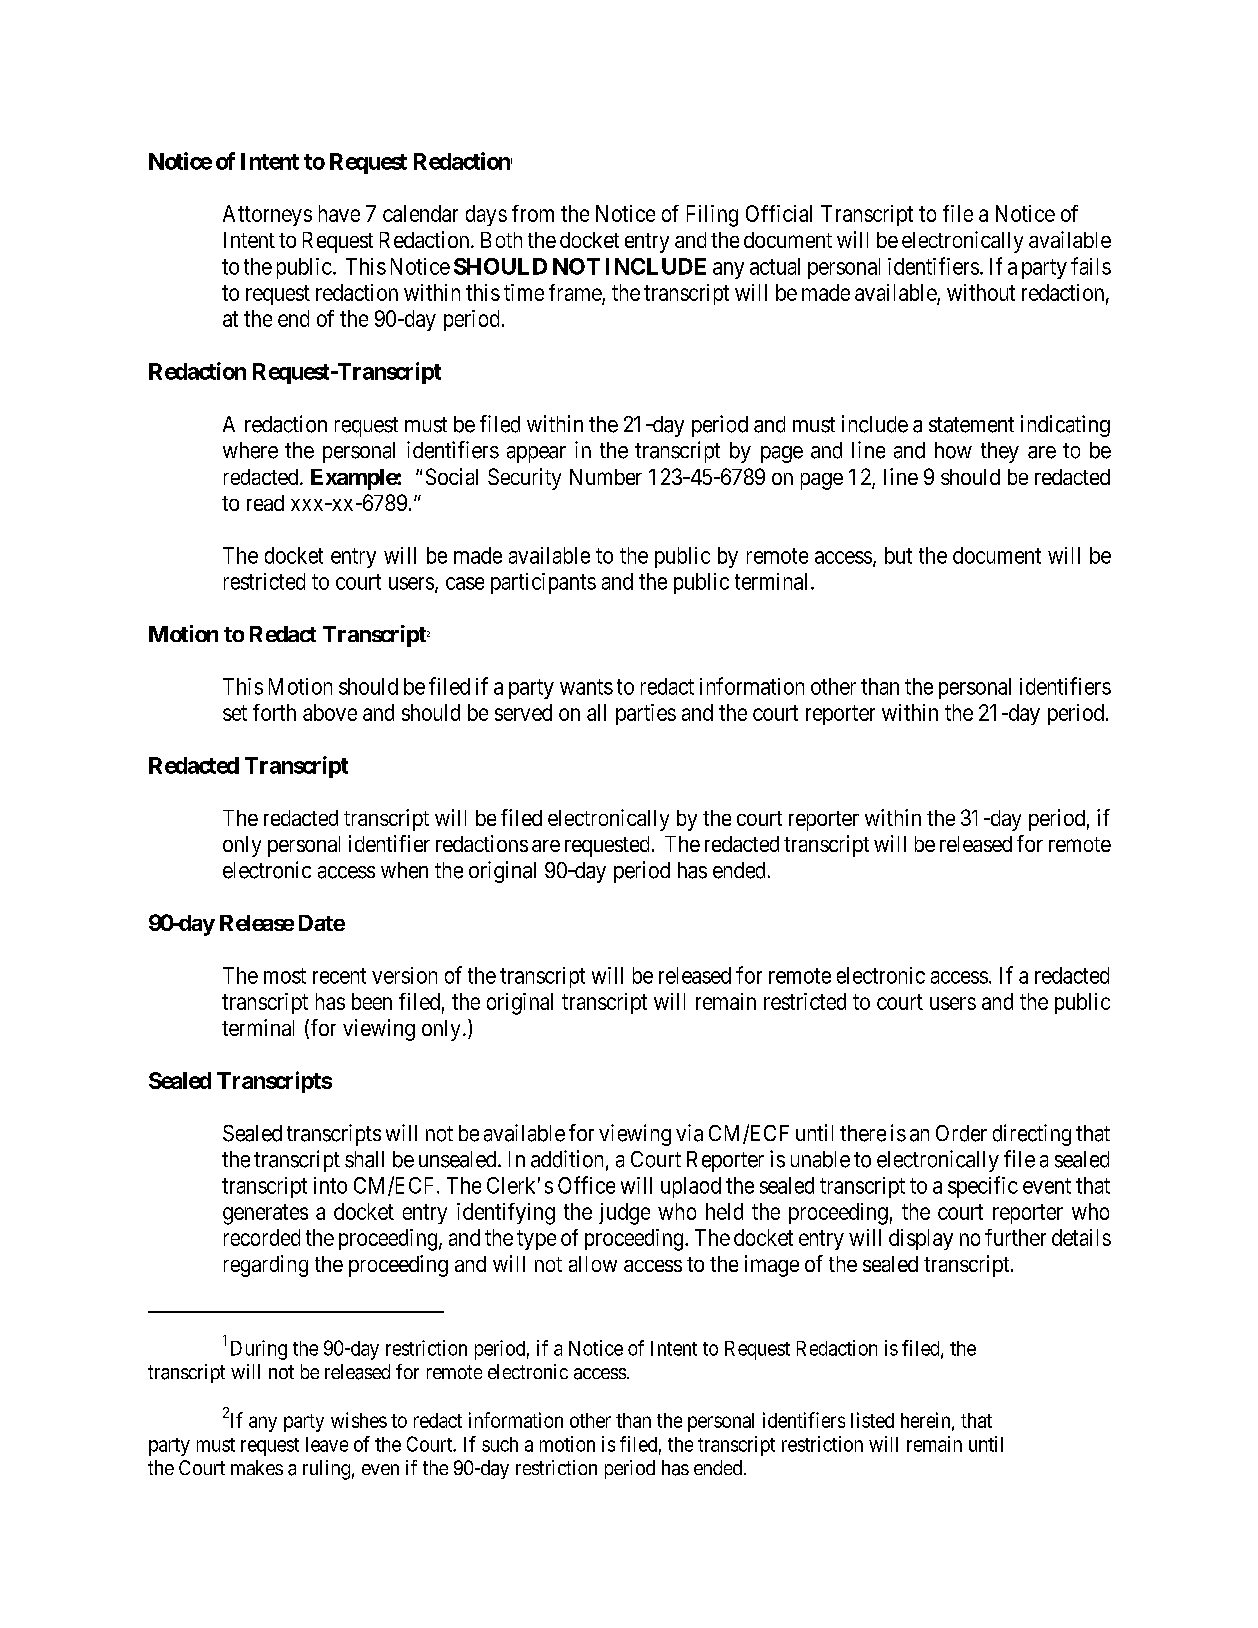  Describe the element at coordinates (898, 555) in the document. I see `but` at that location.
